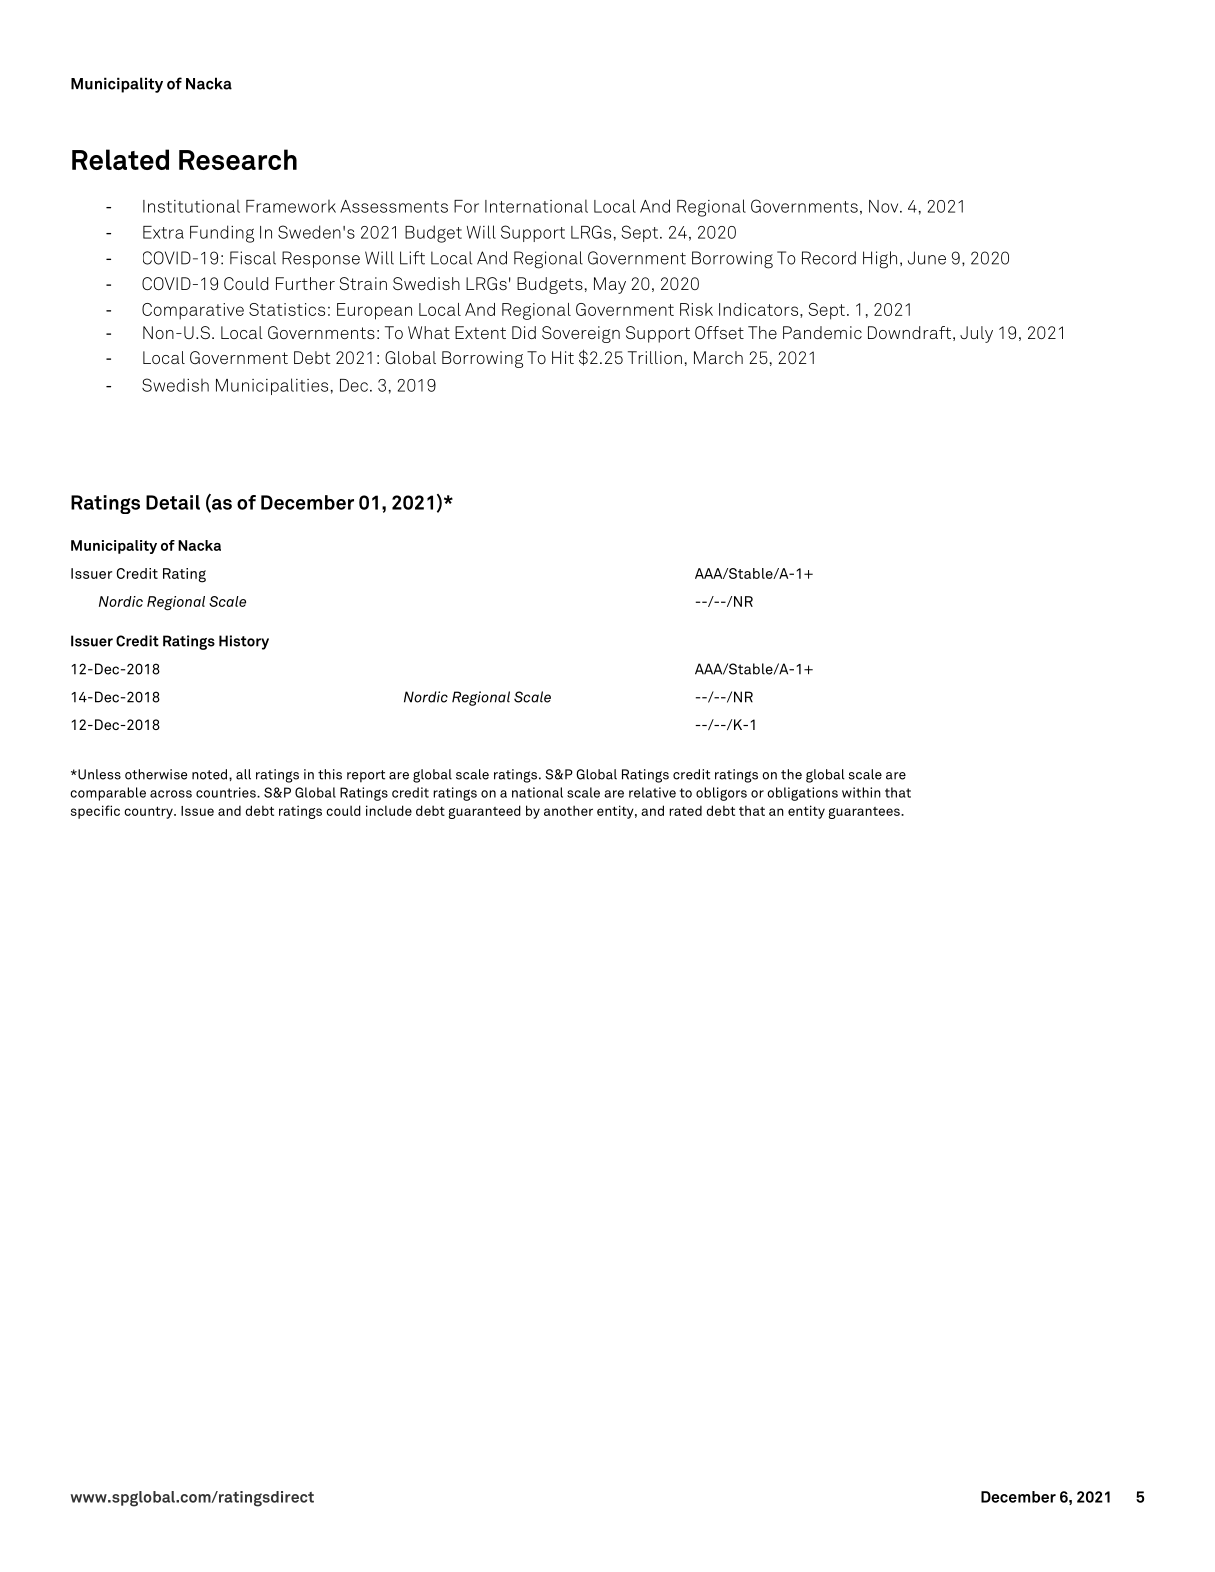 This image has width=1215, height=1572. I want to click on March, so click(718, 357).
